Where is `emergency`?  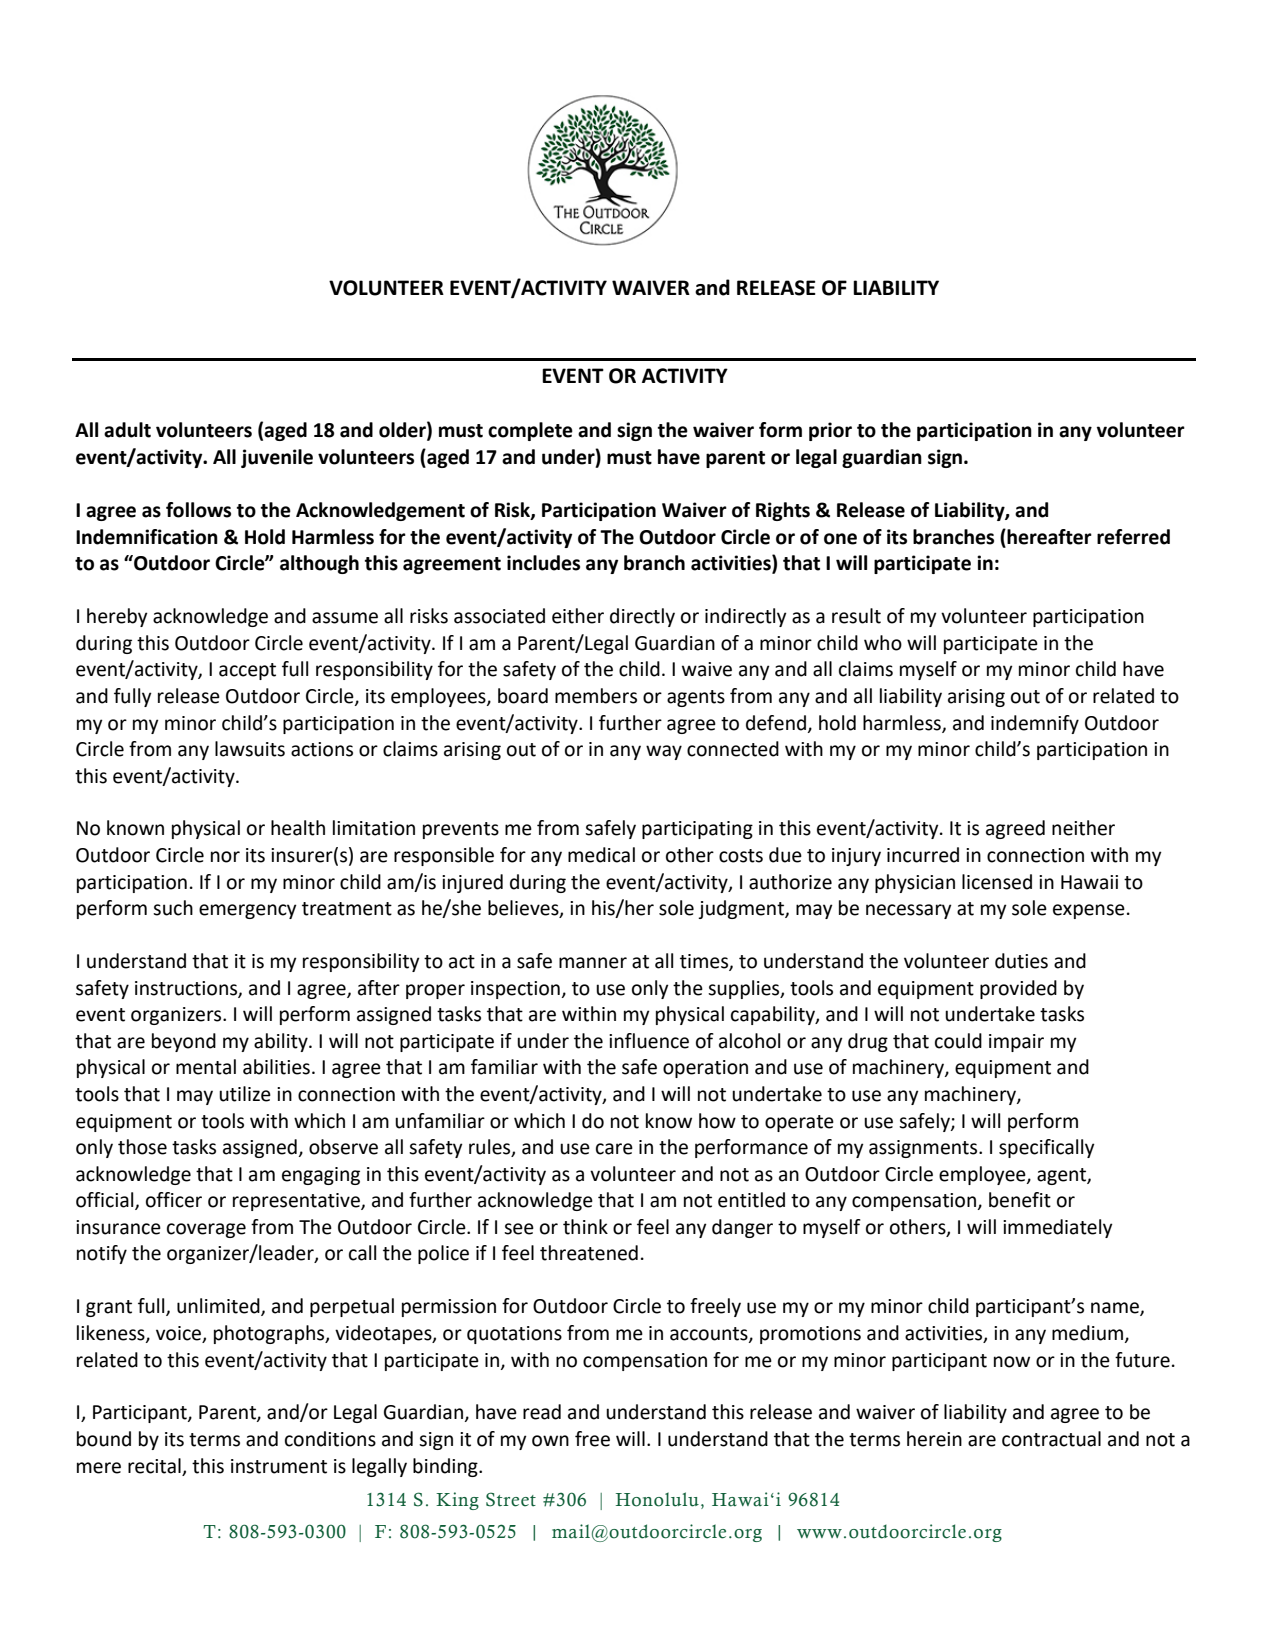 emergency is located at coordinates (248, 911).
